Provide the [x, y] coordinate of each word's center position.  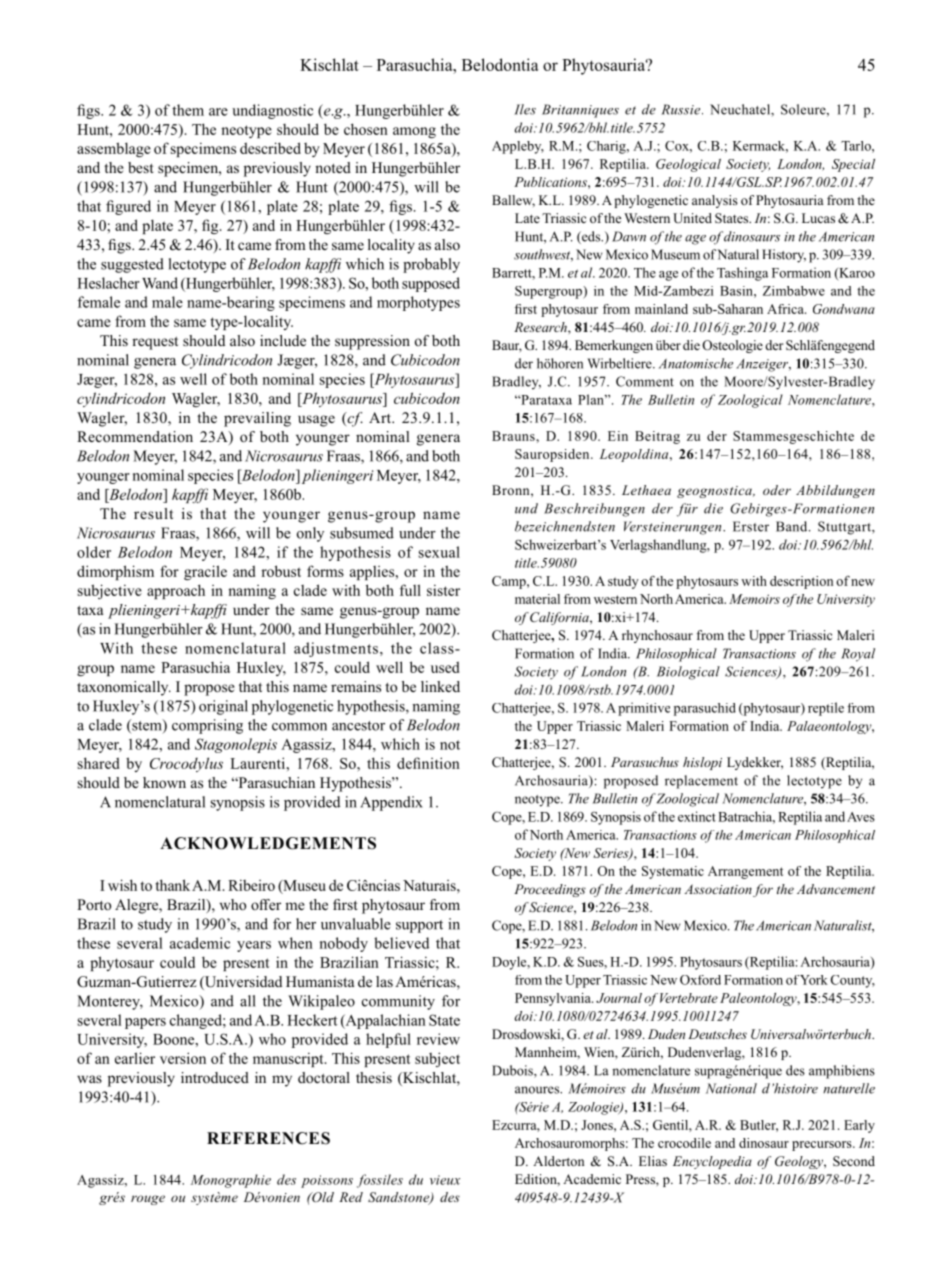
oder [777, 490]
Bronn [512, 490]
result [153, 513]
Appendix [391, 803]
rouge [148, 1200]
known [164, 782]
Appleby [518, 147]
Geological [688, 165]
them [188, 110]
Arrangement [745, 872]
